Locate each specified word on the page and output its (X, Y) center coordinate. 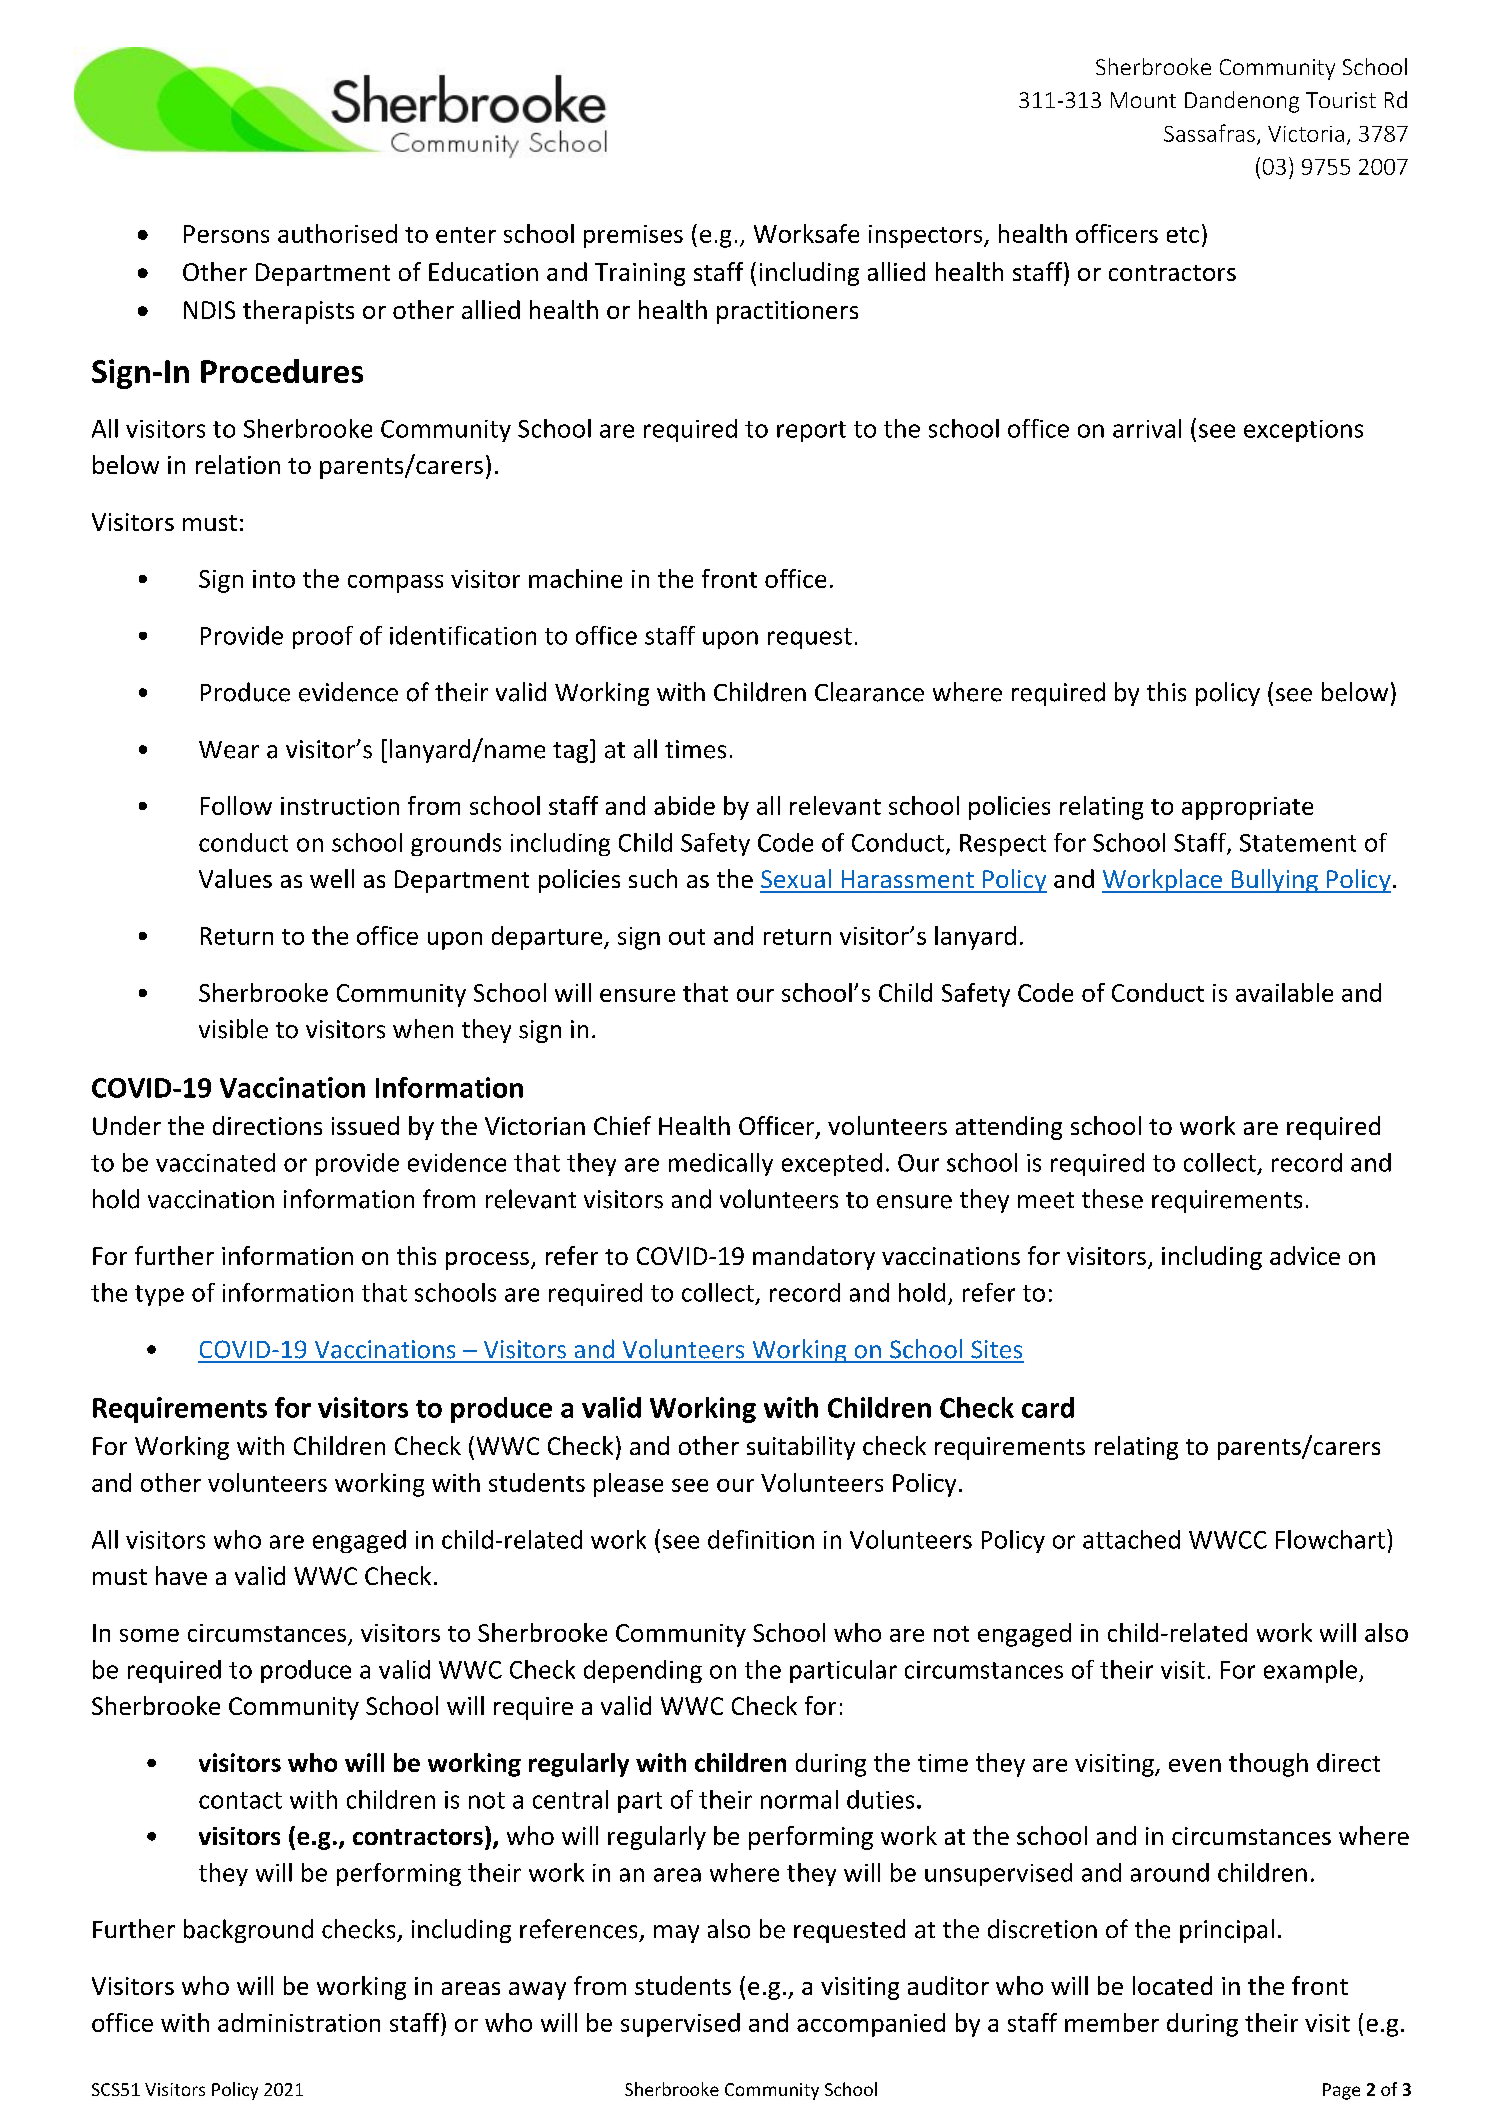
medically (721, 1164)
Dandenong (1242, 102)
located (1172, 1985)
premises (633, 236)
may (676, 1934)
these (1112, 1199)
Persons (226, 234)
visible (233, 1029)
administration (299, 2022)
